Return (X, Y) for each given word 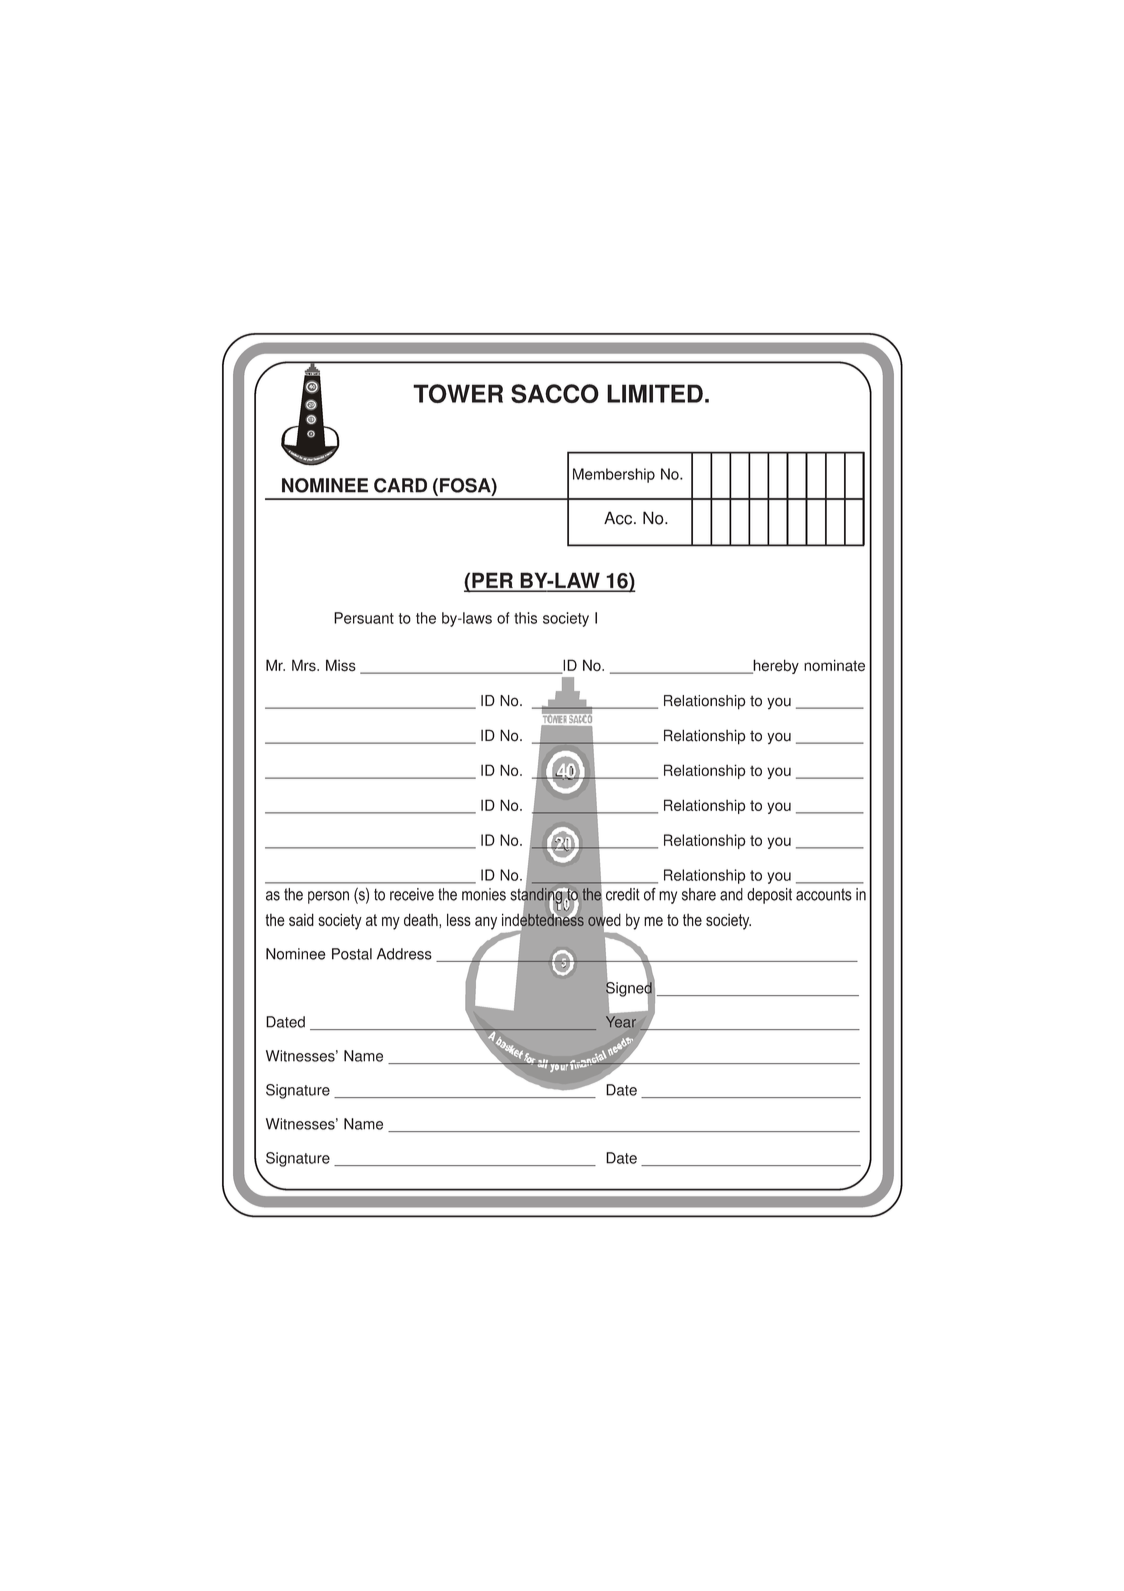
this (525, 618)
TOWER (458, 393)
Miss (341, 665)
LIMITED (655, 393)
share (699, 894)
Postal (352, 954)
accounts (824, 894)
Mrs (305, 665)
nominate (834, 665)
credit (623, 894)
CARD (400, 485)
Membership (614, 475)
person (328, 897)
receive (412, 894)
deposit (769, 896)
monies (484, 894)
